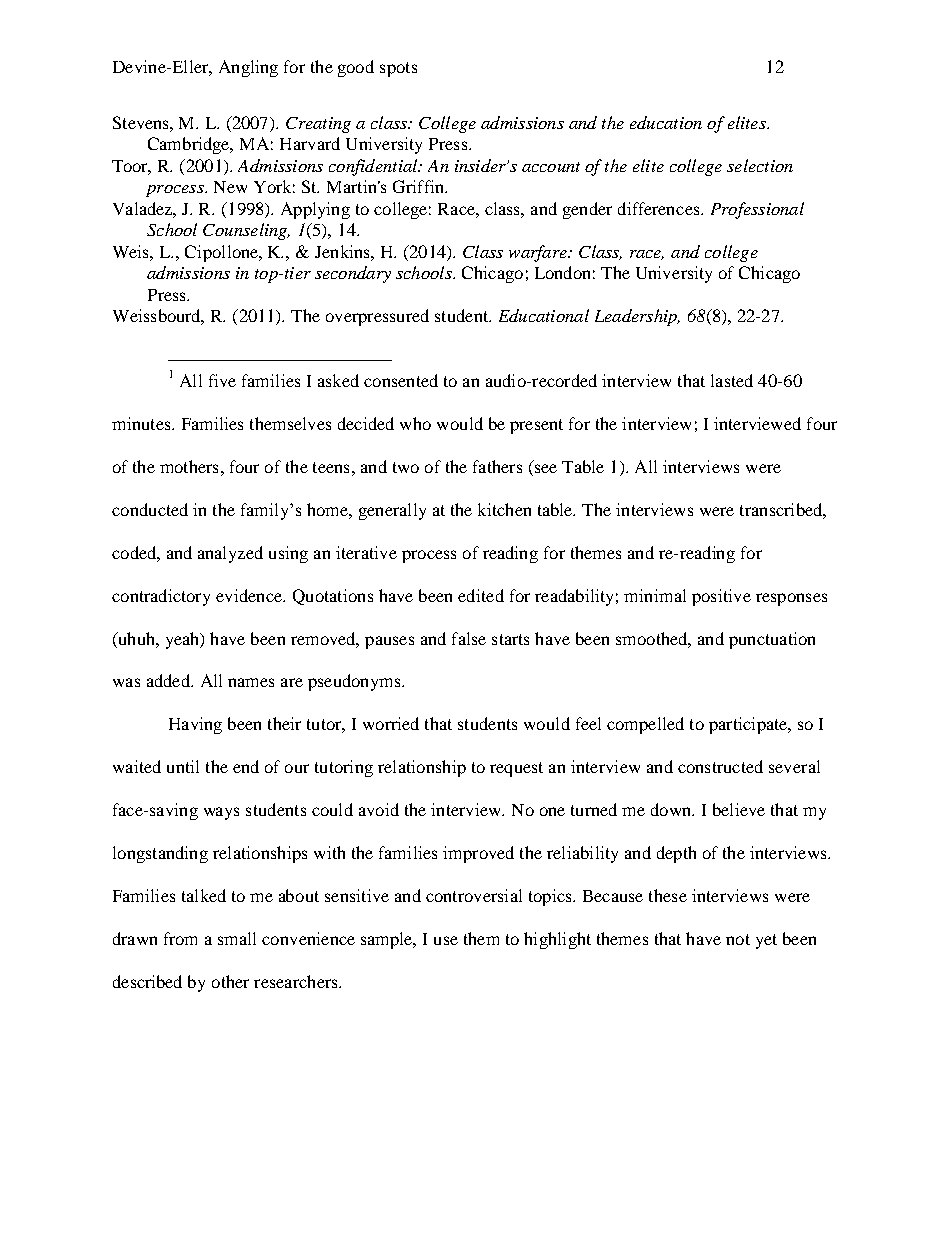 The height and width of the screenshot is (1233, 952). What do you see at coordinates (180, 938) in the screenshot?
I see `from` at bounding box center [180, 938].
